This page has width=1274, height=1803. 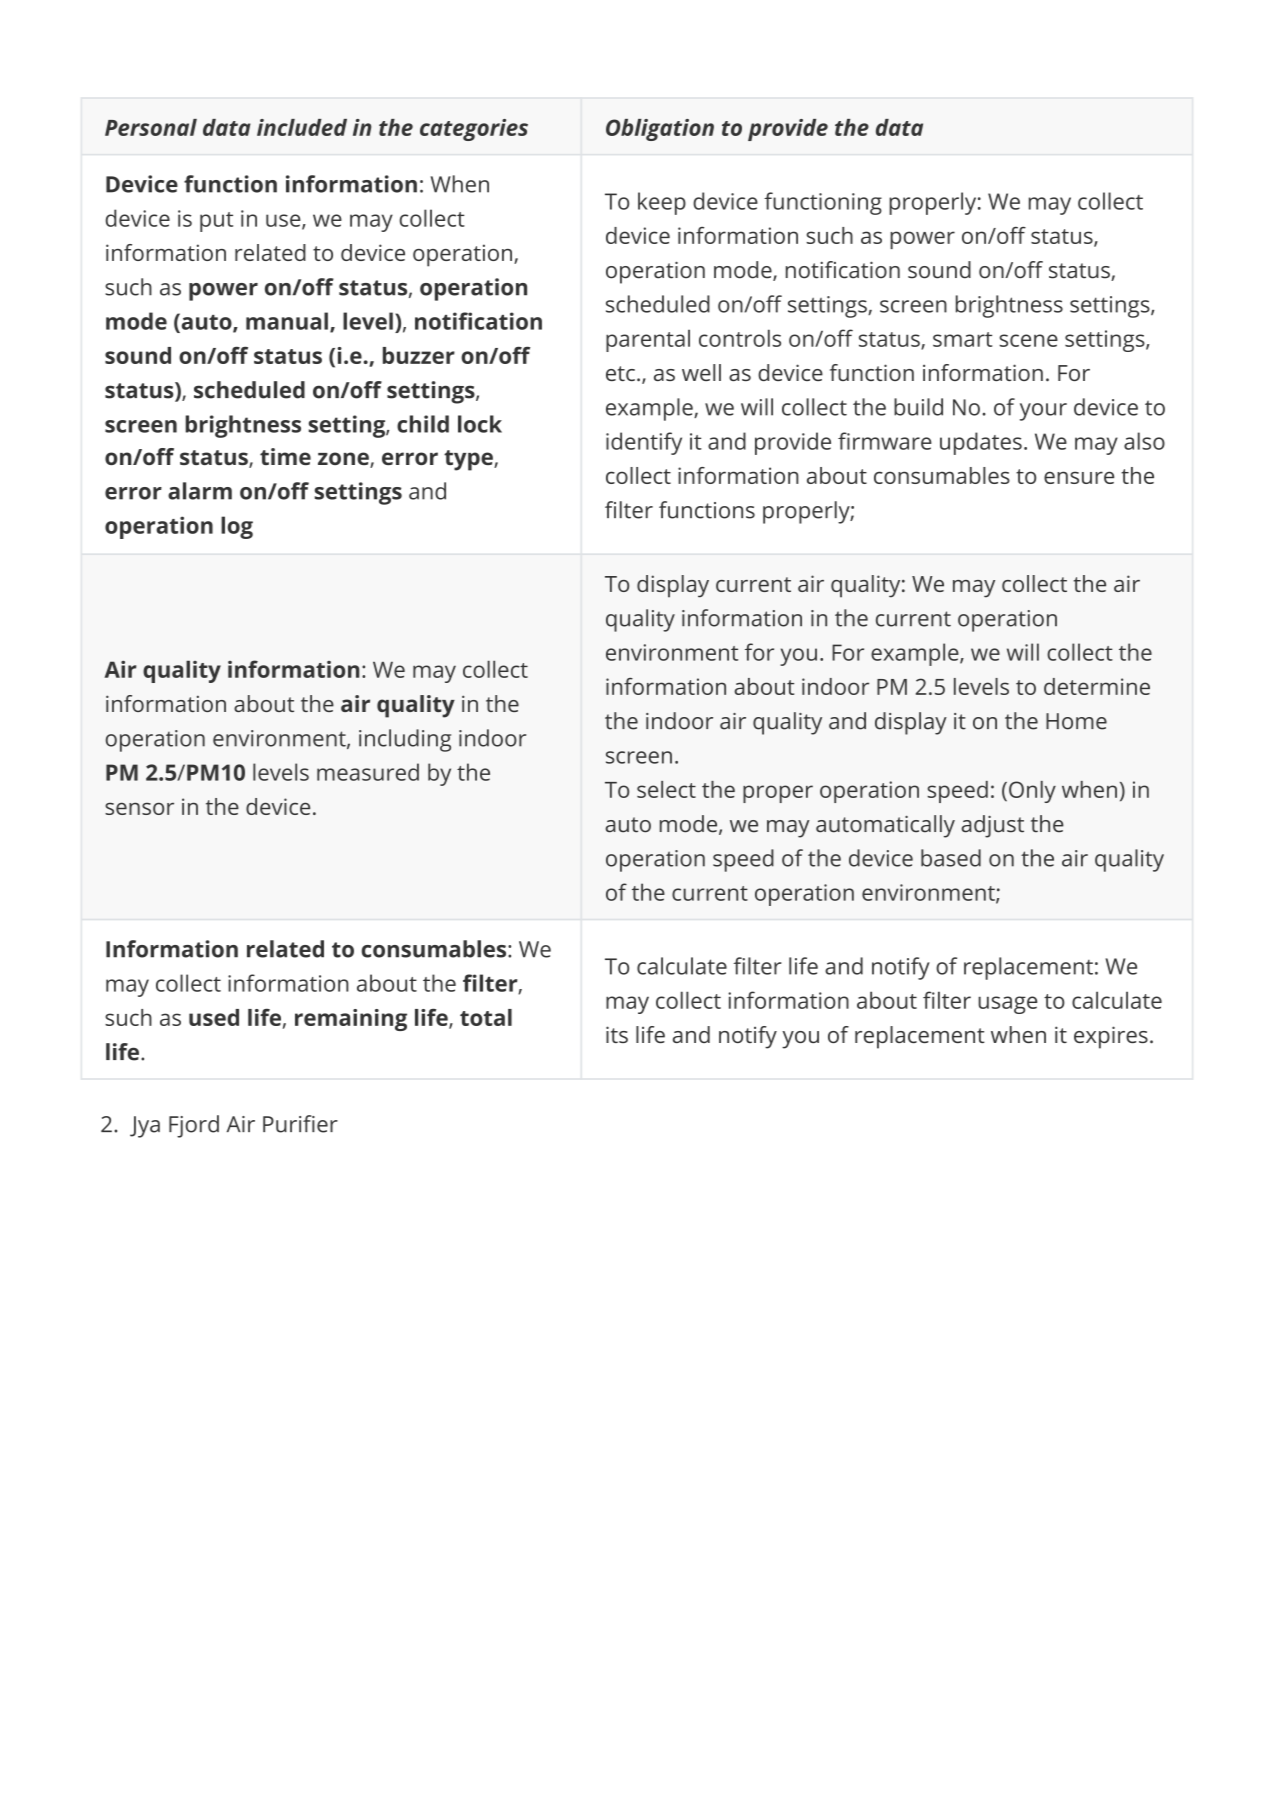 I want to click on time, so click(x=285, y=456).
